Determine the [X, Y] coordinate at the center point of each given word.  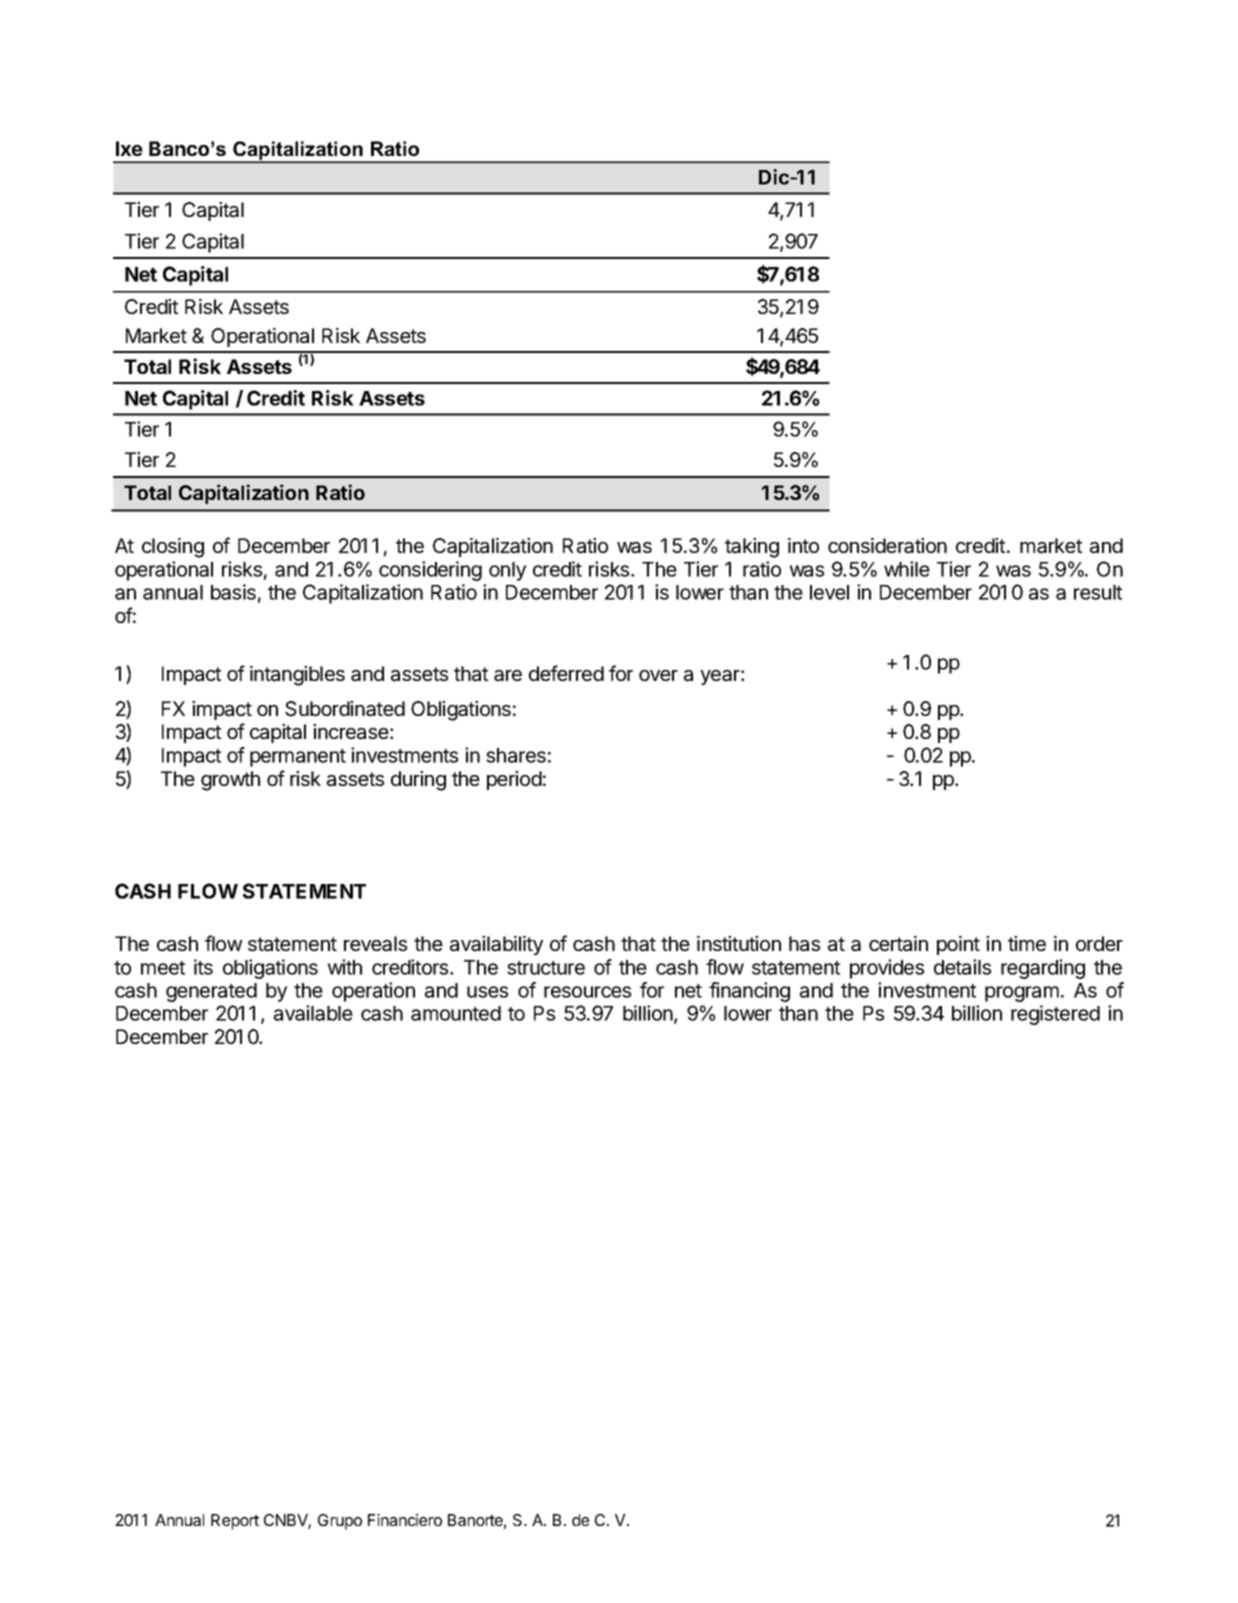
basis [233, 592]
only [507, 571]
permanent [298, 758]
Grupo [340, 1522]
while [907, 569]
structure [546, 968]
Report [235, 1522]
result [1098, 592]
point [958, 945]
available [313, 1013]
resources [587, 992]
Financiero [405, 1520]
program [1022, 994]
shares [516, 755]
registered [1055, 1015]
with [345, 967]
